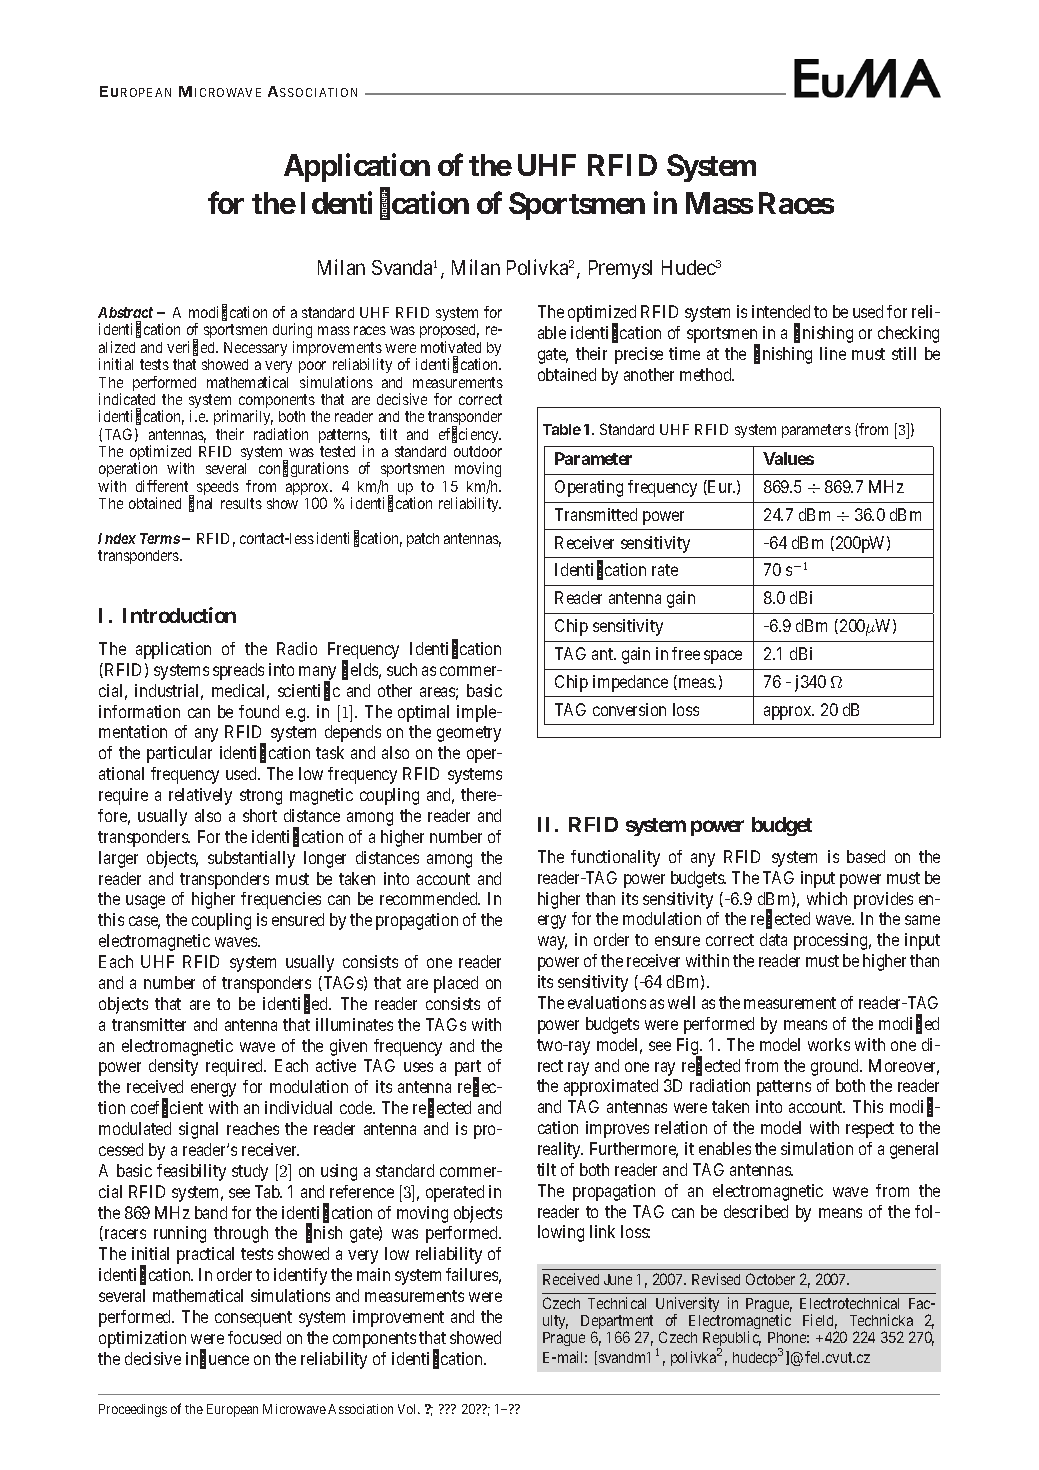  I want to click on based, so click(866, 856).
